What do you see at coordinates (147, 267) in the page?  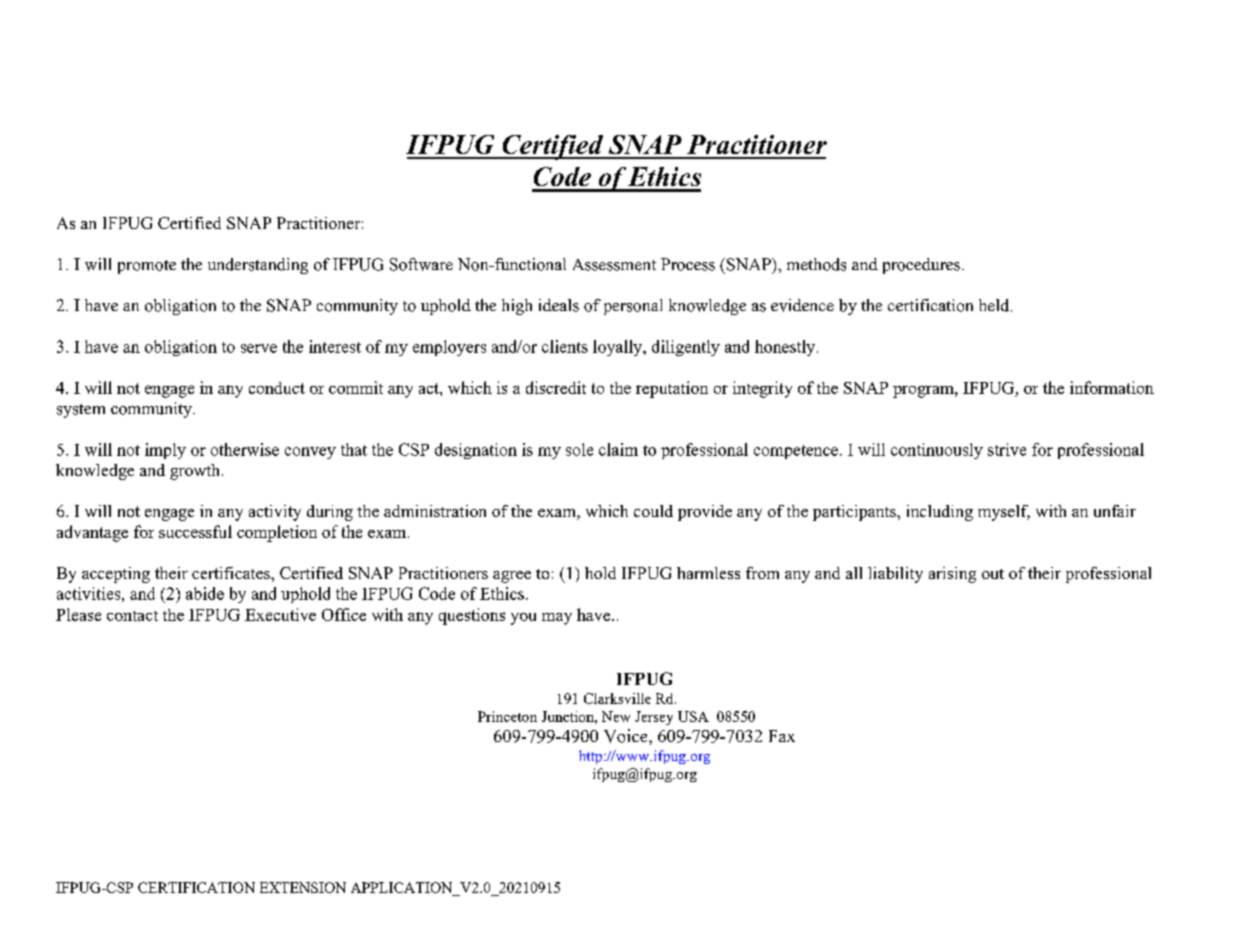 I see `promote` at bounding box center [147, 267].
